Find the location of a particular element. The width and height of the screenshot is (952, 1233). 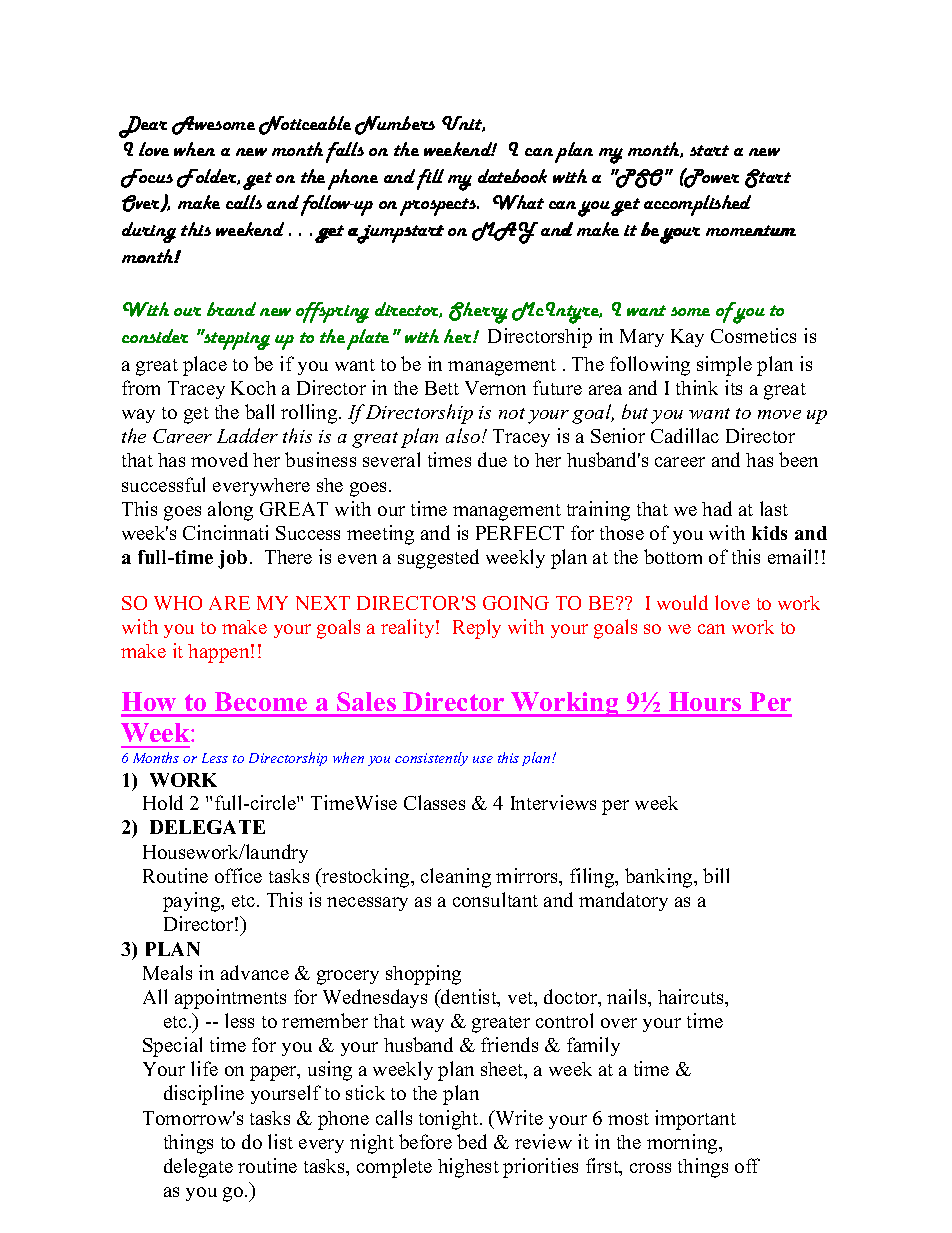

Classes is located at coordinates (434, 802).
